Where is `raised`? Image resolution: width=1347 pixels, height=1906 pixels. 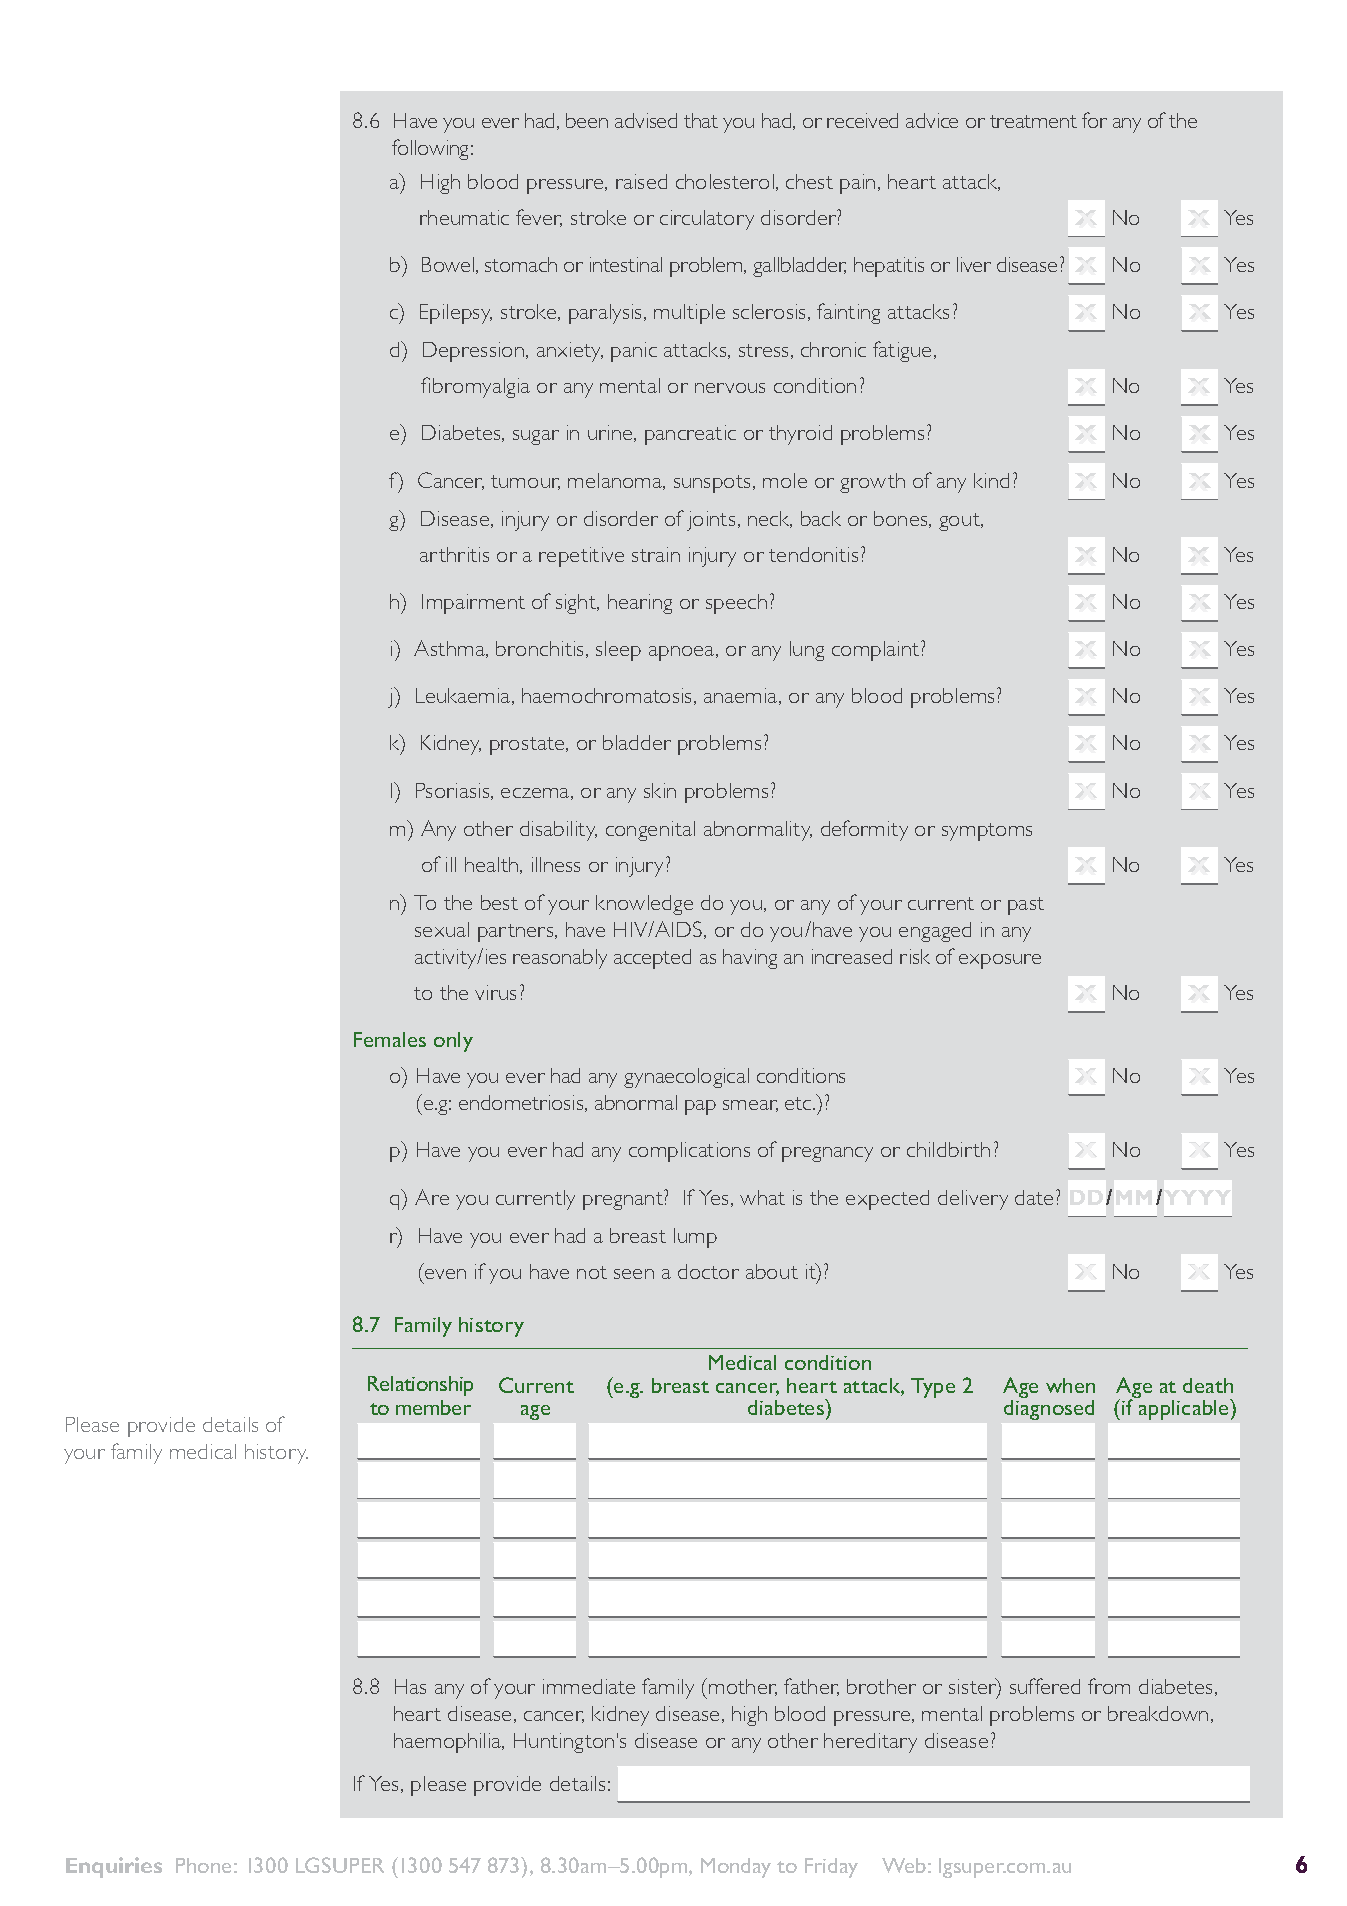
raised is located at coordinates (641, 181).
